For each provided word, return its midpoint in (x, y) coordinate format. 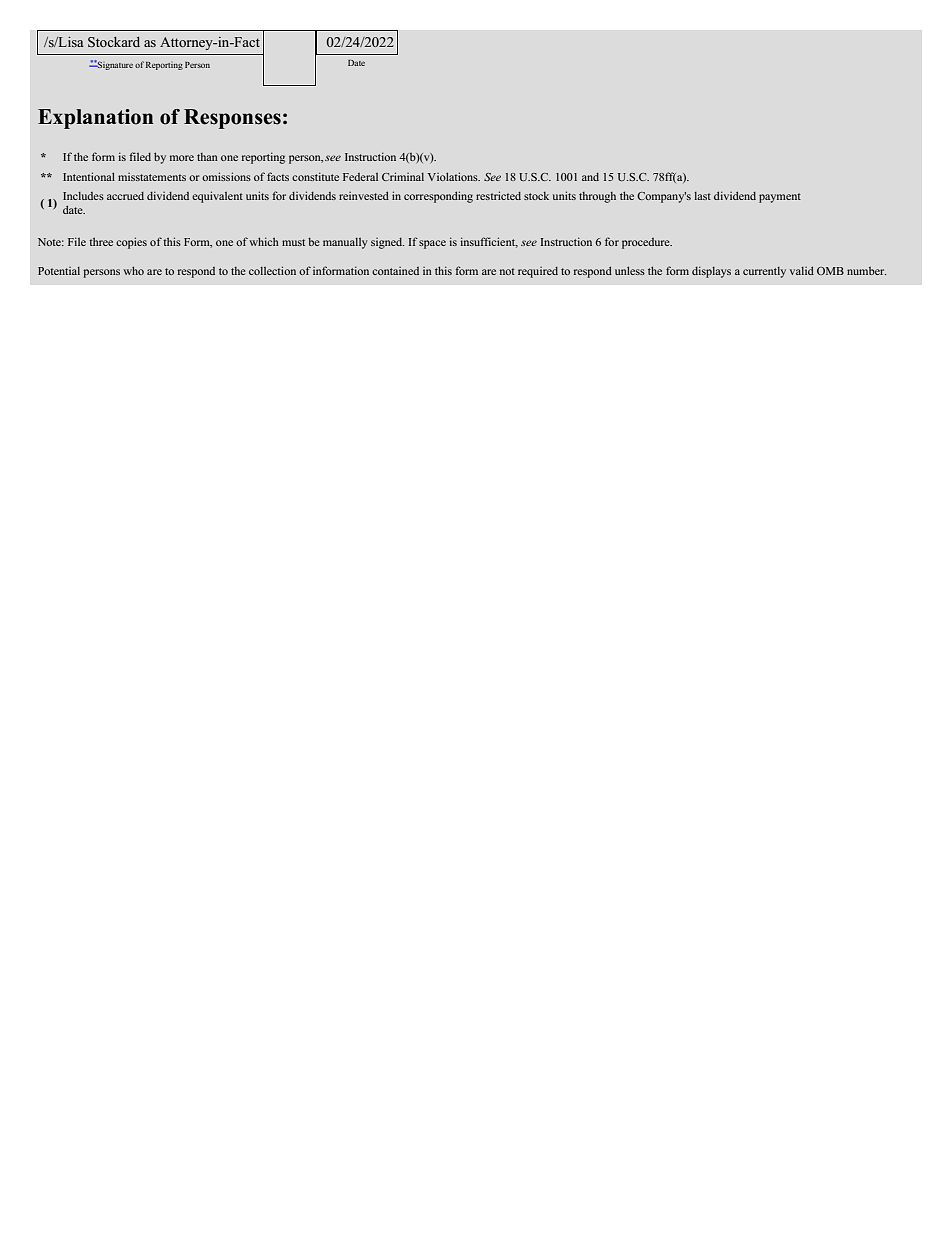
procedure (647, 243)
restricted (498, 195)
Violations (454, 176)
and (590, 177)
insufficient (489, 242)
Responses (232, 119)
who (133, 270)
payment (780, 198)
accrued (125, 196)
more (182, 158)
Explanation (95, 119)
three (101, 241)
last (702, 196)
